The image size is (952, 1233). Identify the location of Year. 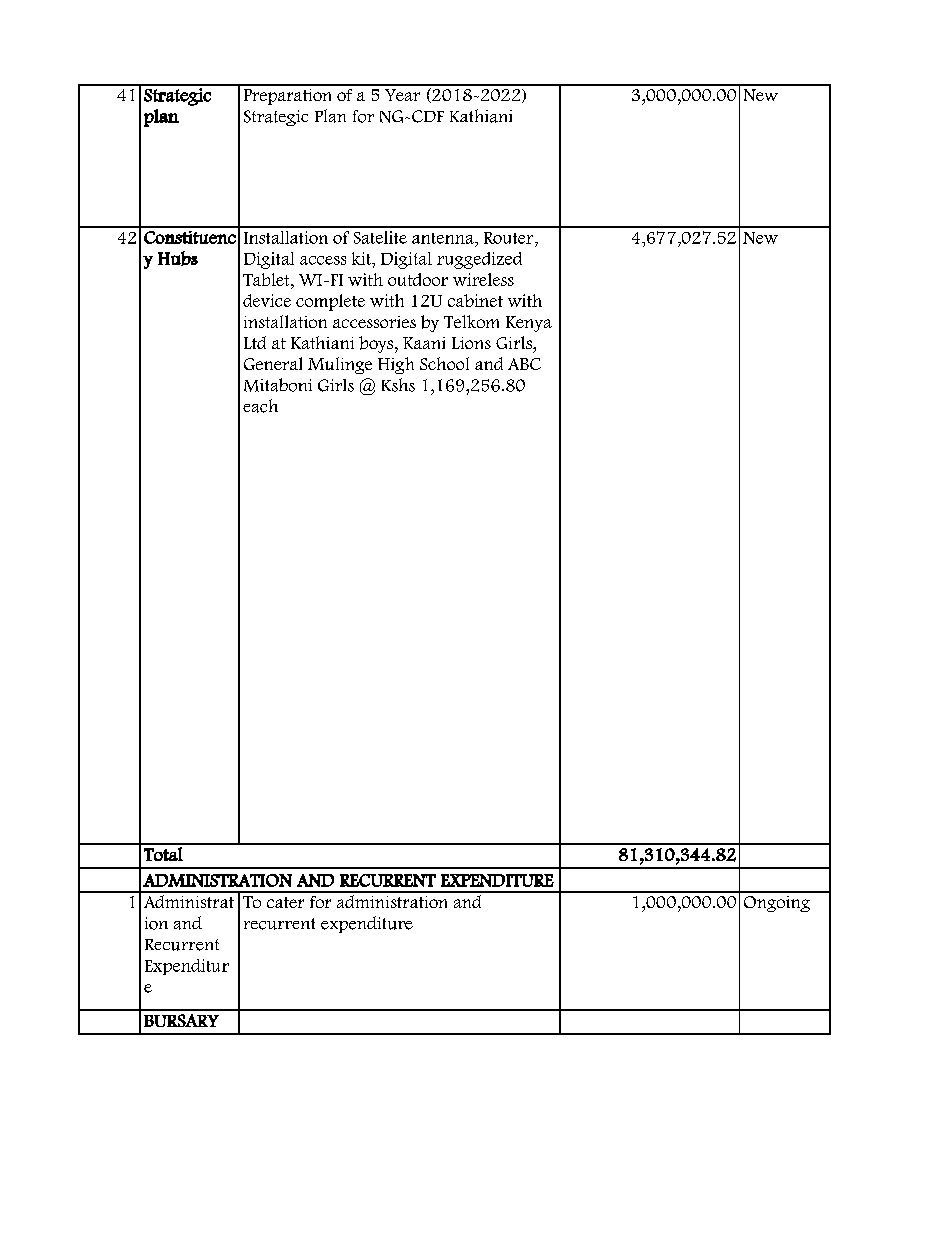
(402, 95).
